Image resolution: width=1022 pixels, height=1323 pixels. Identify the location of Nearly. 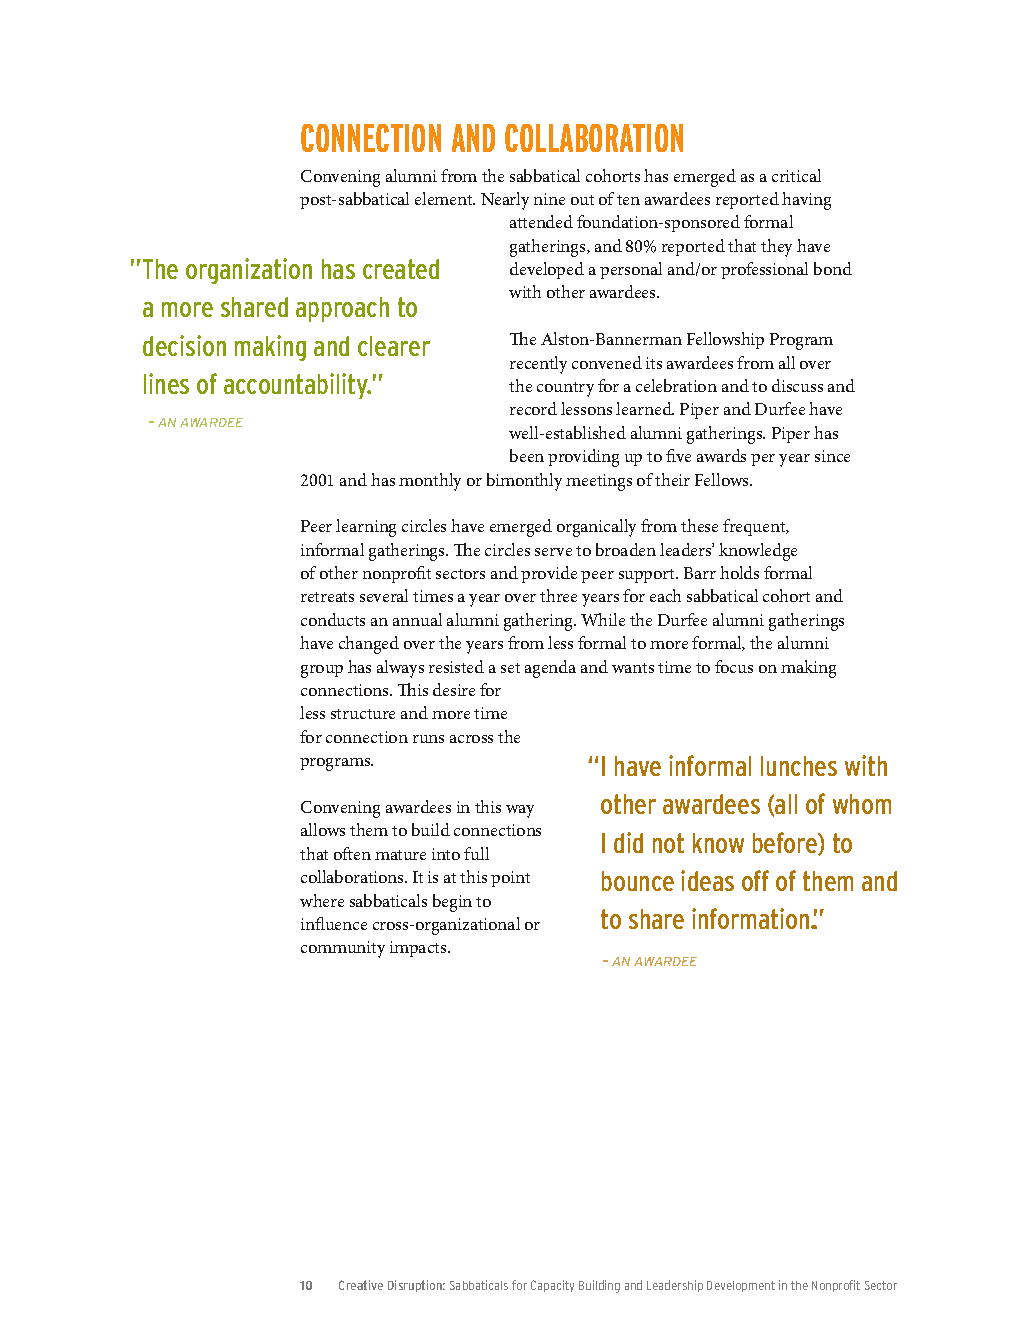
(505, 201).
